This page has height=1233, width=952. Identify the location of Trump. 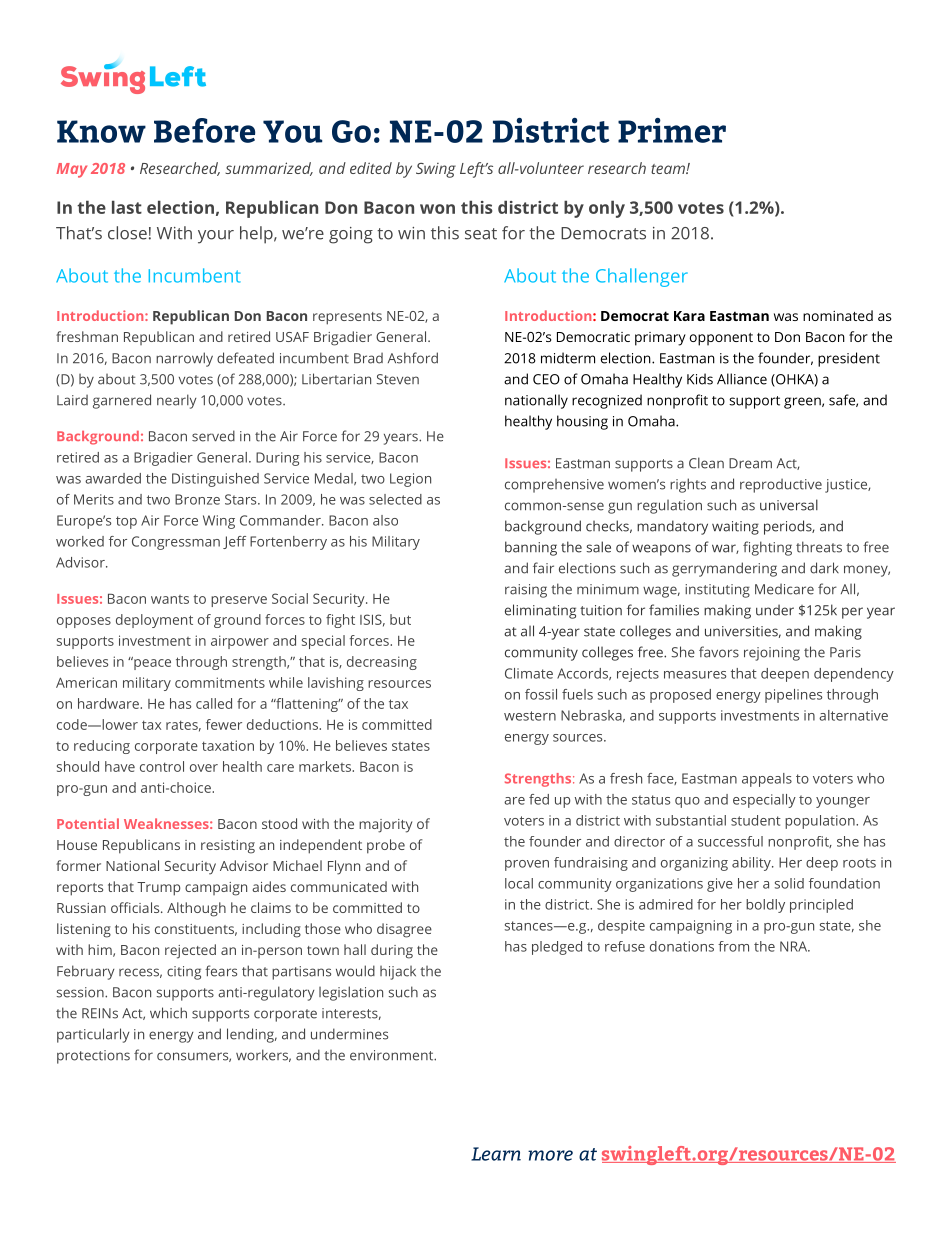
(158, 889).
